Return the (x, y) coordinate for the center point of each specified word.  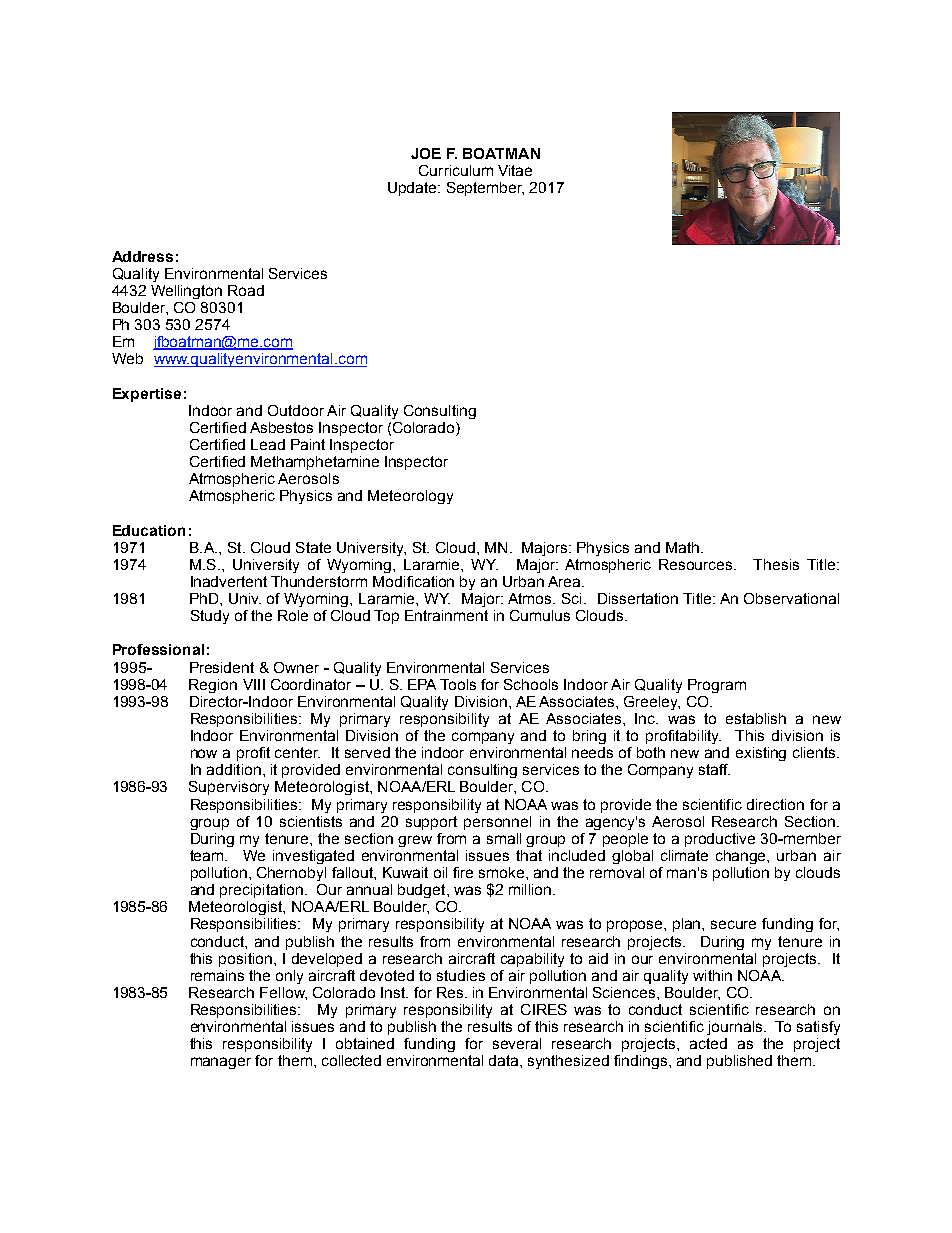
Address (142, 256)
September (485, 189)
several (517, 1043)
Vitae (515, 170)
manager (221, 1063)
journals (736, 1028)
